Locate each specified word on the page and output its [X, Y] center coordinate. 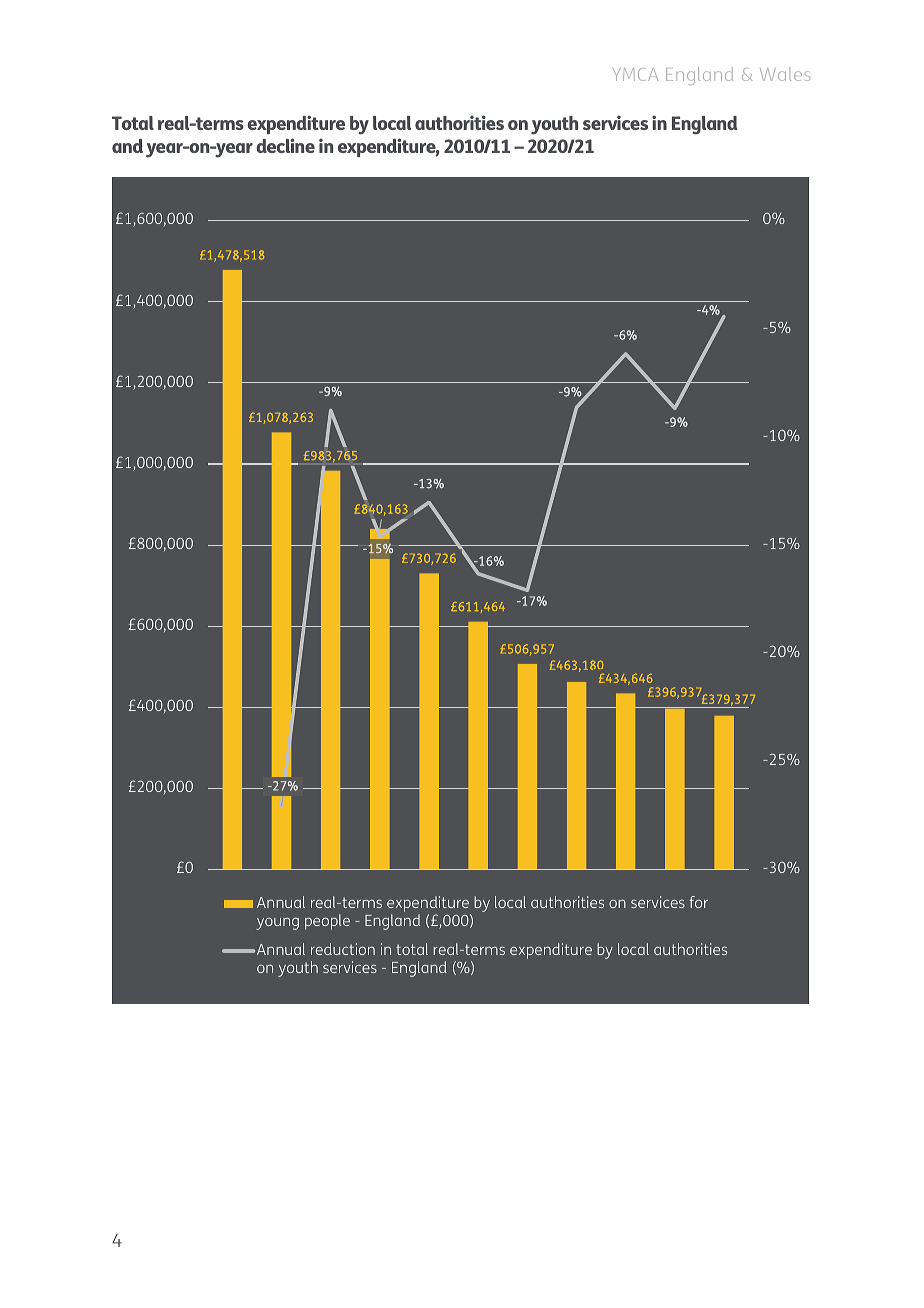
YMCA [635, 74]
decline [285, 145]
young [277, 924]
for [698, 902]
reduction [343, 949]
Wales [785, 74]
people [327, 922]
